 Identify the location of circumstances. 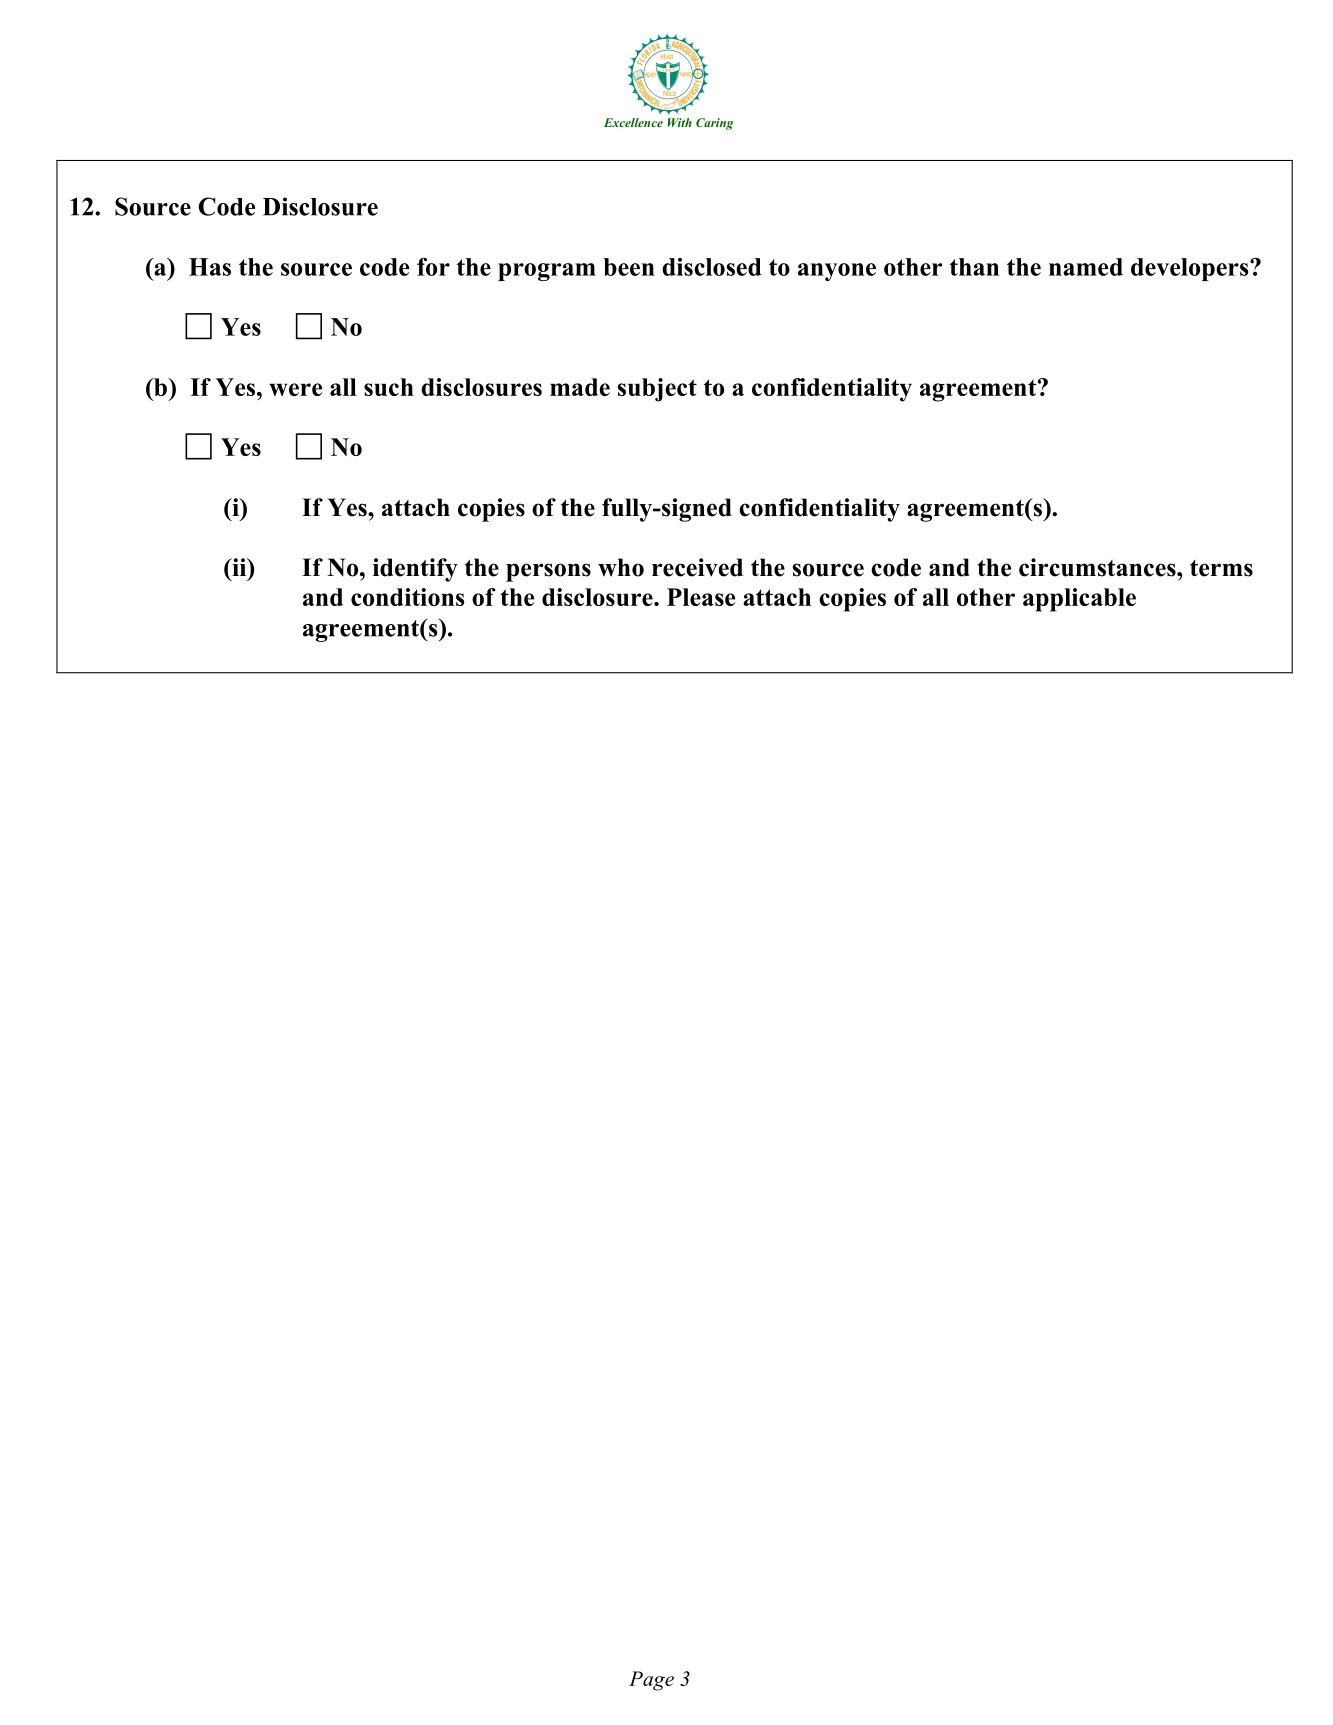
(1098, 567).
